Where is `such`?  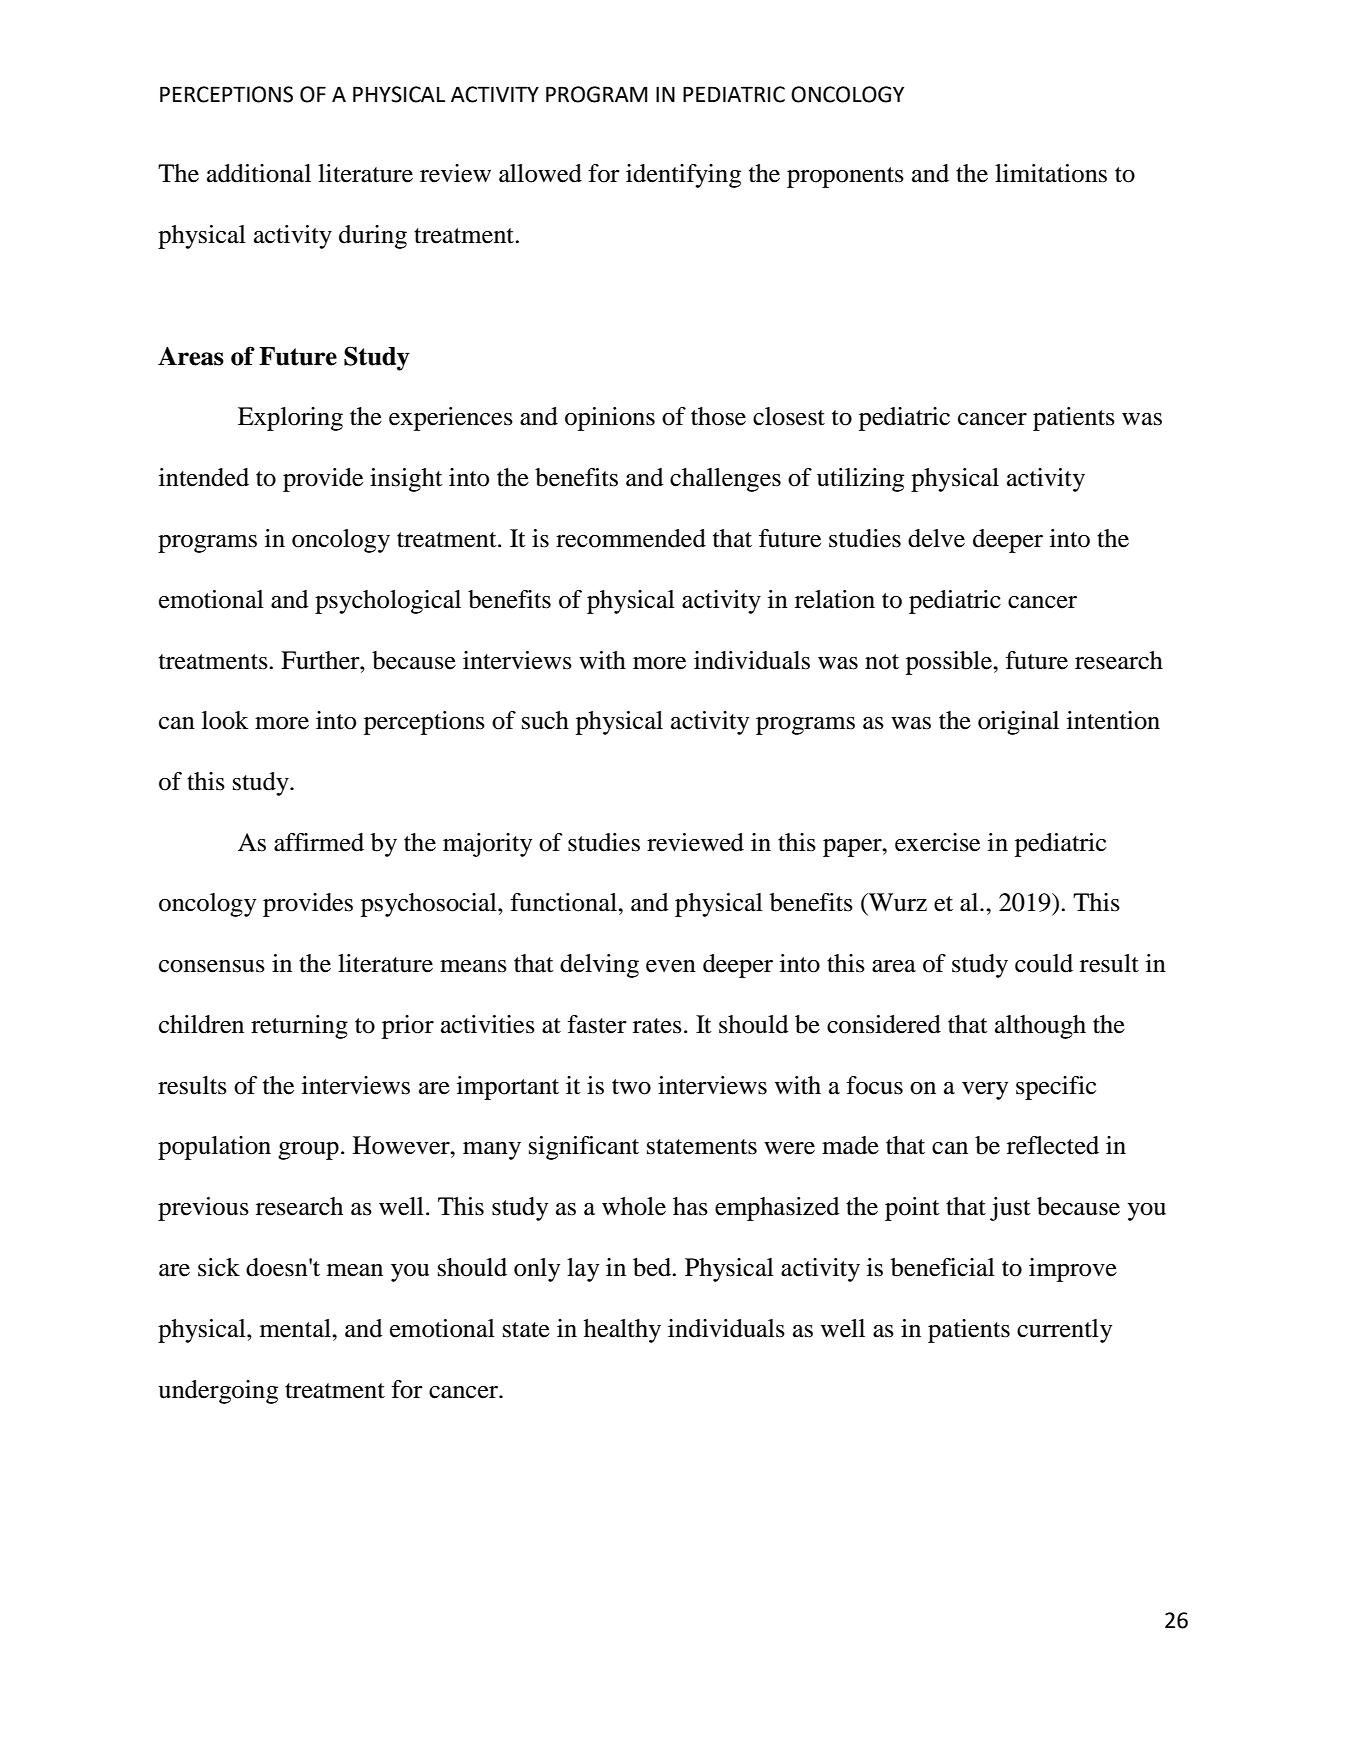
such is located at coordinates (545, 720).
